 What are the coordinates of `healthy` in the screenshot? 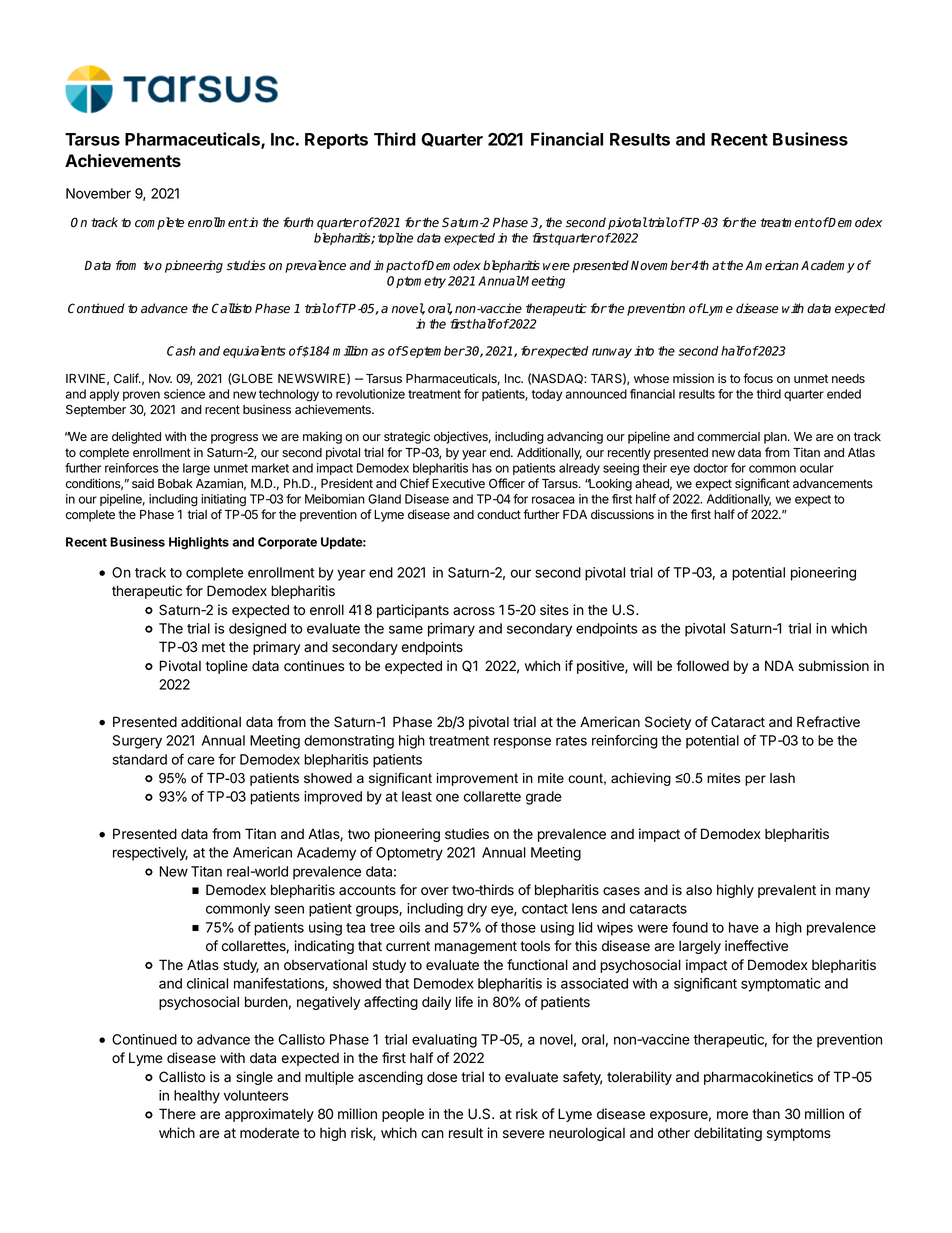 It's located at (197, 1097).
